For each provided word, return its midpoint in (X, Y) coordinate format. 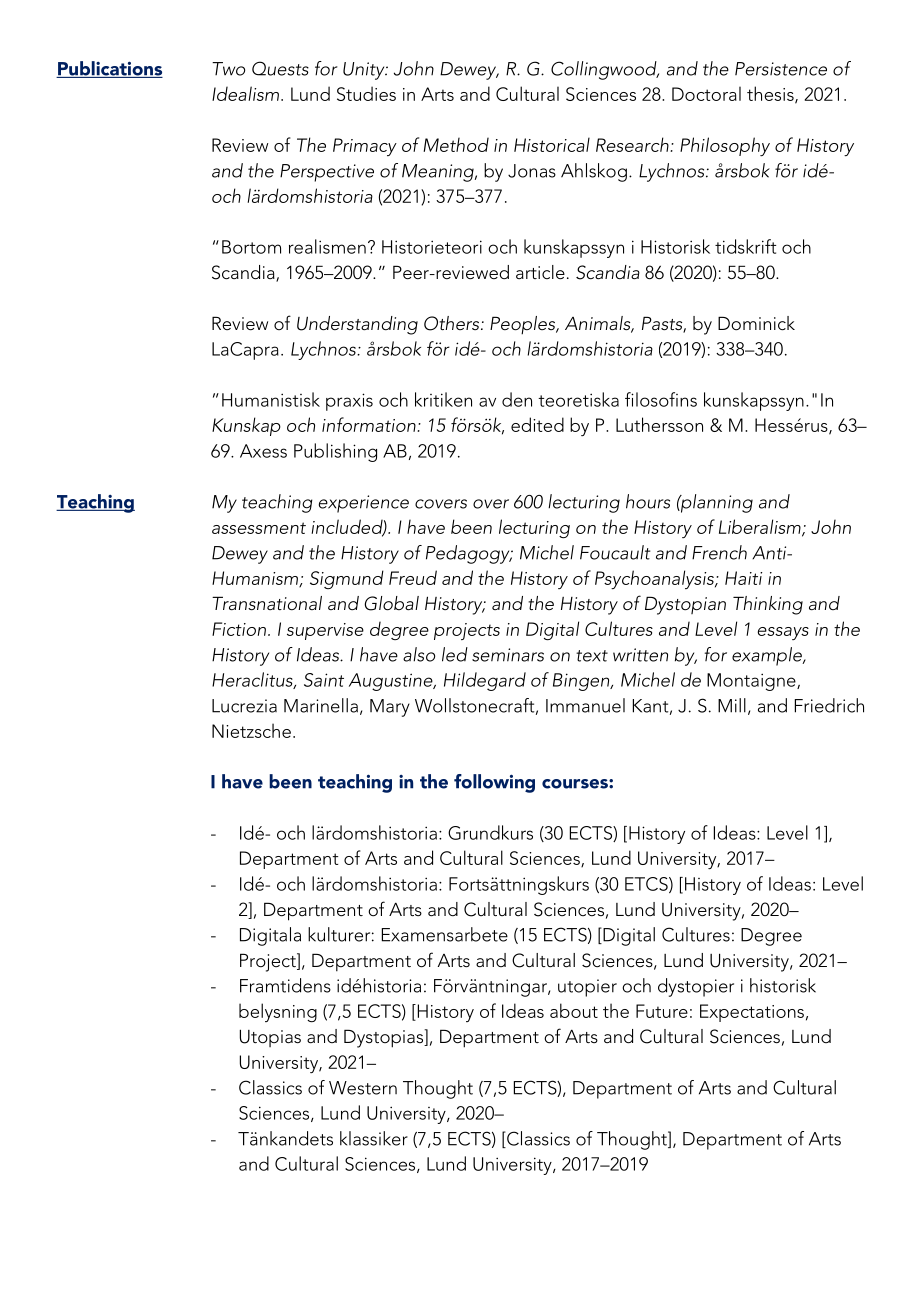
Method (456, 144)
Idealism (245, 93)
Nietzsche (251, 730)
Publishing (335, 452)
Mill (732, 705)
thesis (771, 94)
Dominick (756, 323)
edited (537, 424)
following (494, 783)
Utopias (270, 1038)
